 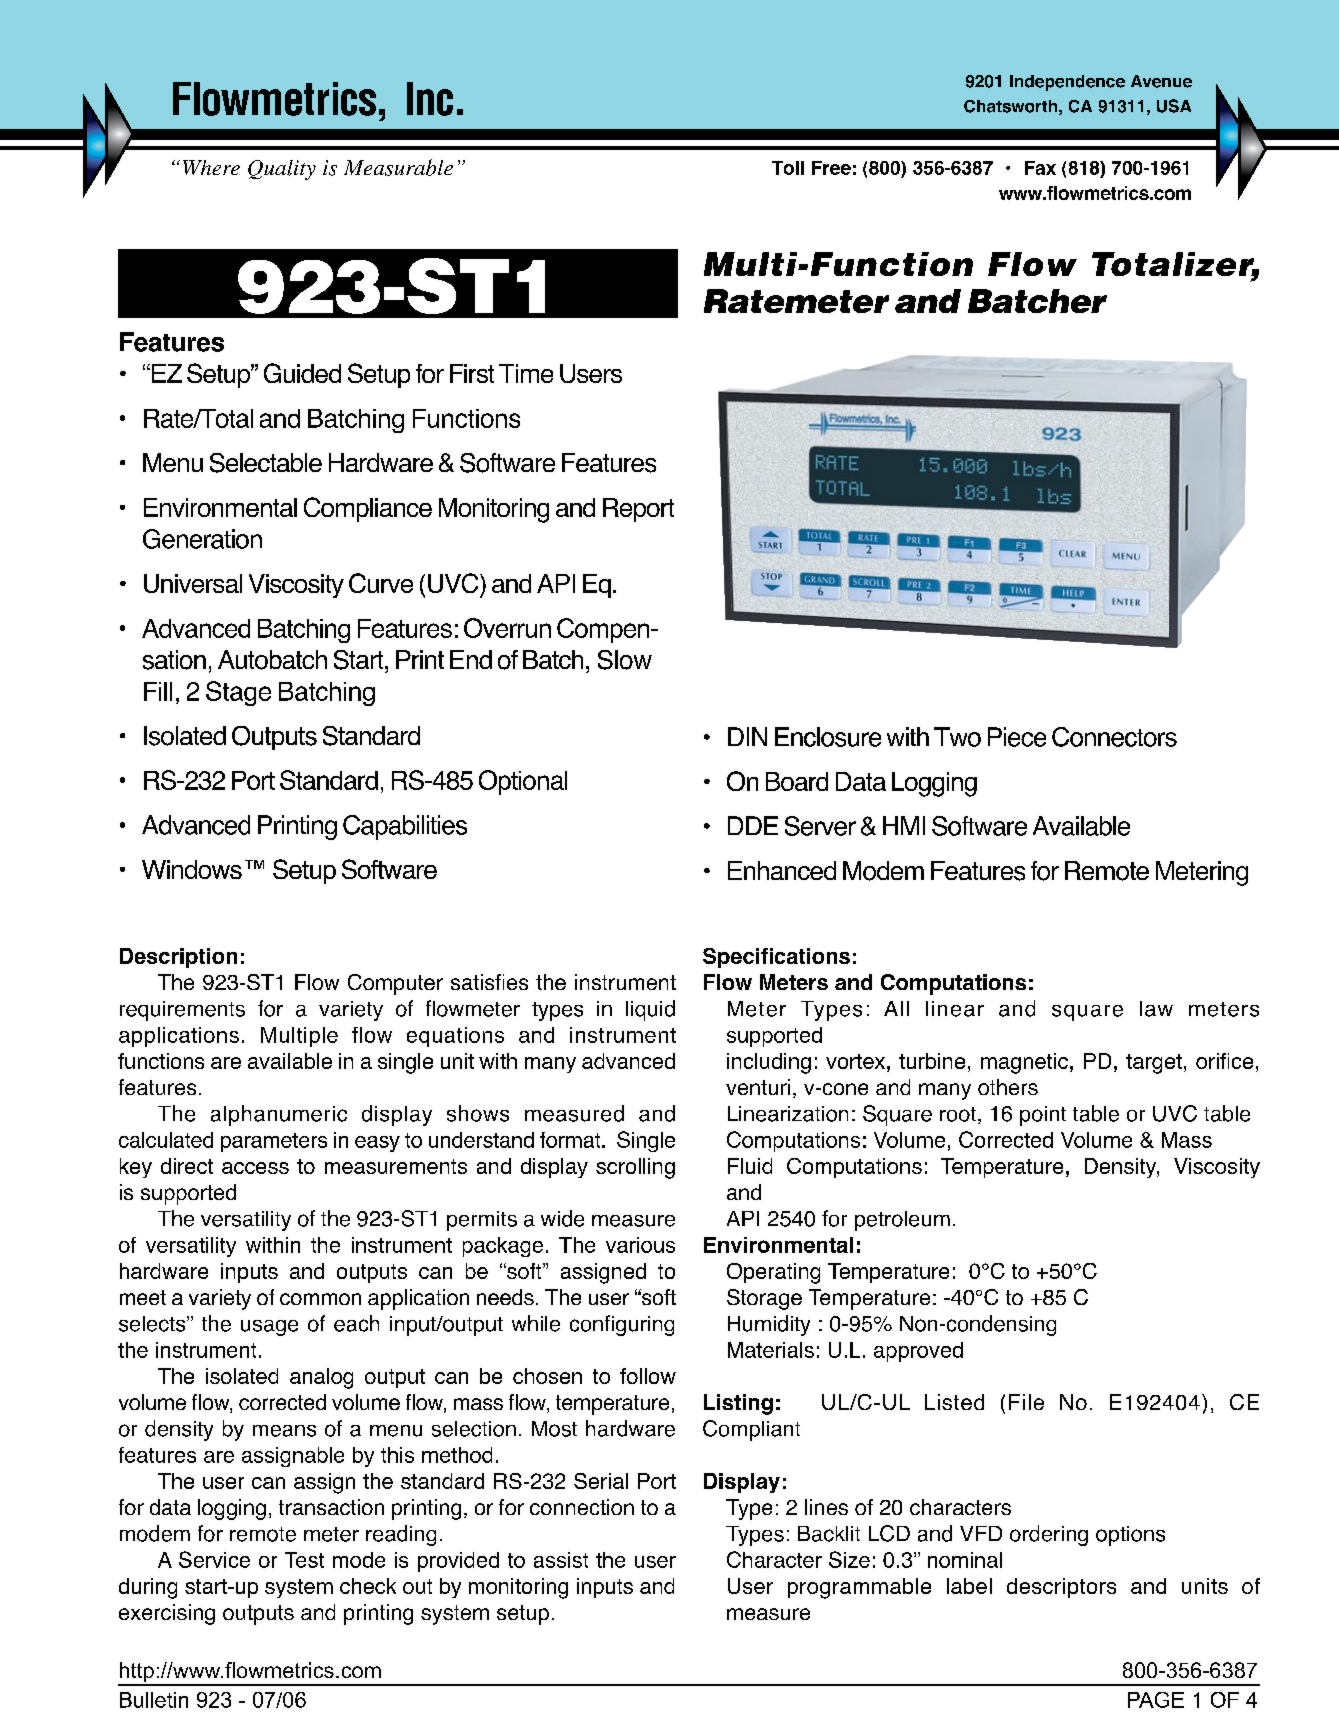 What do you see at coordinates (255, 1168) in the image?
I see `access` at bounding box center [255, 1168].
